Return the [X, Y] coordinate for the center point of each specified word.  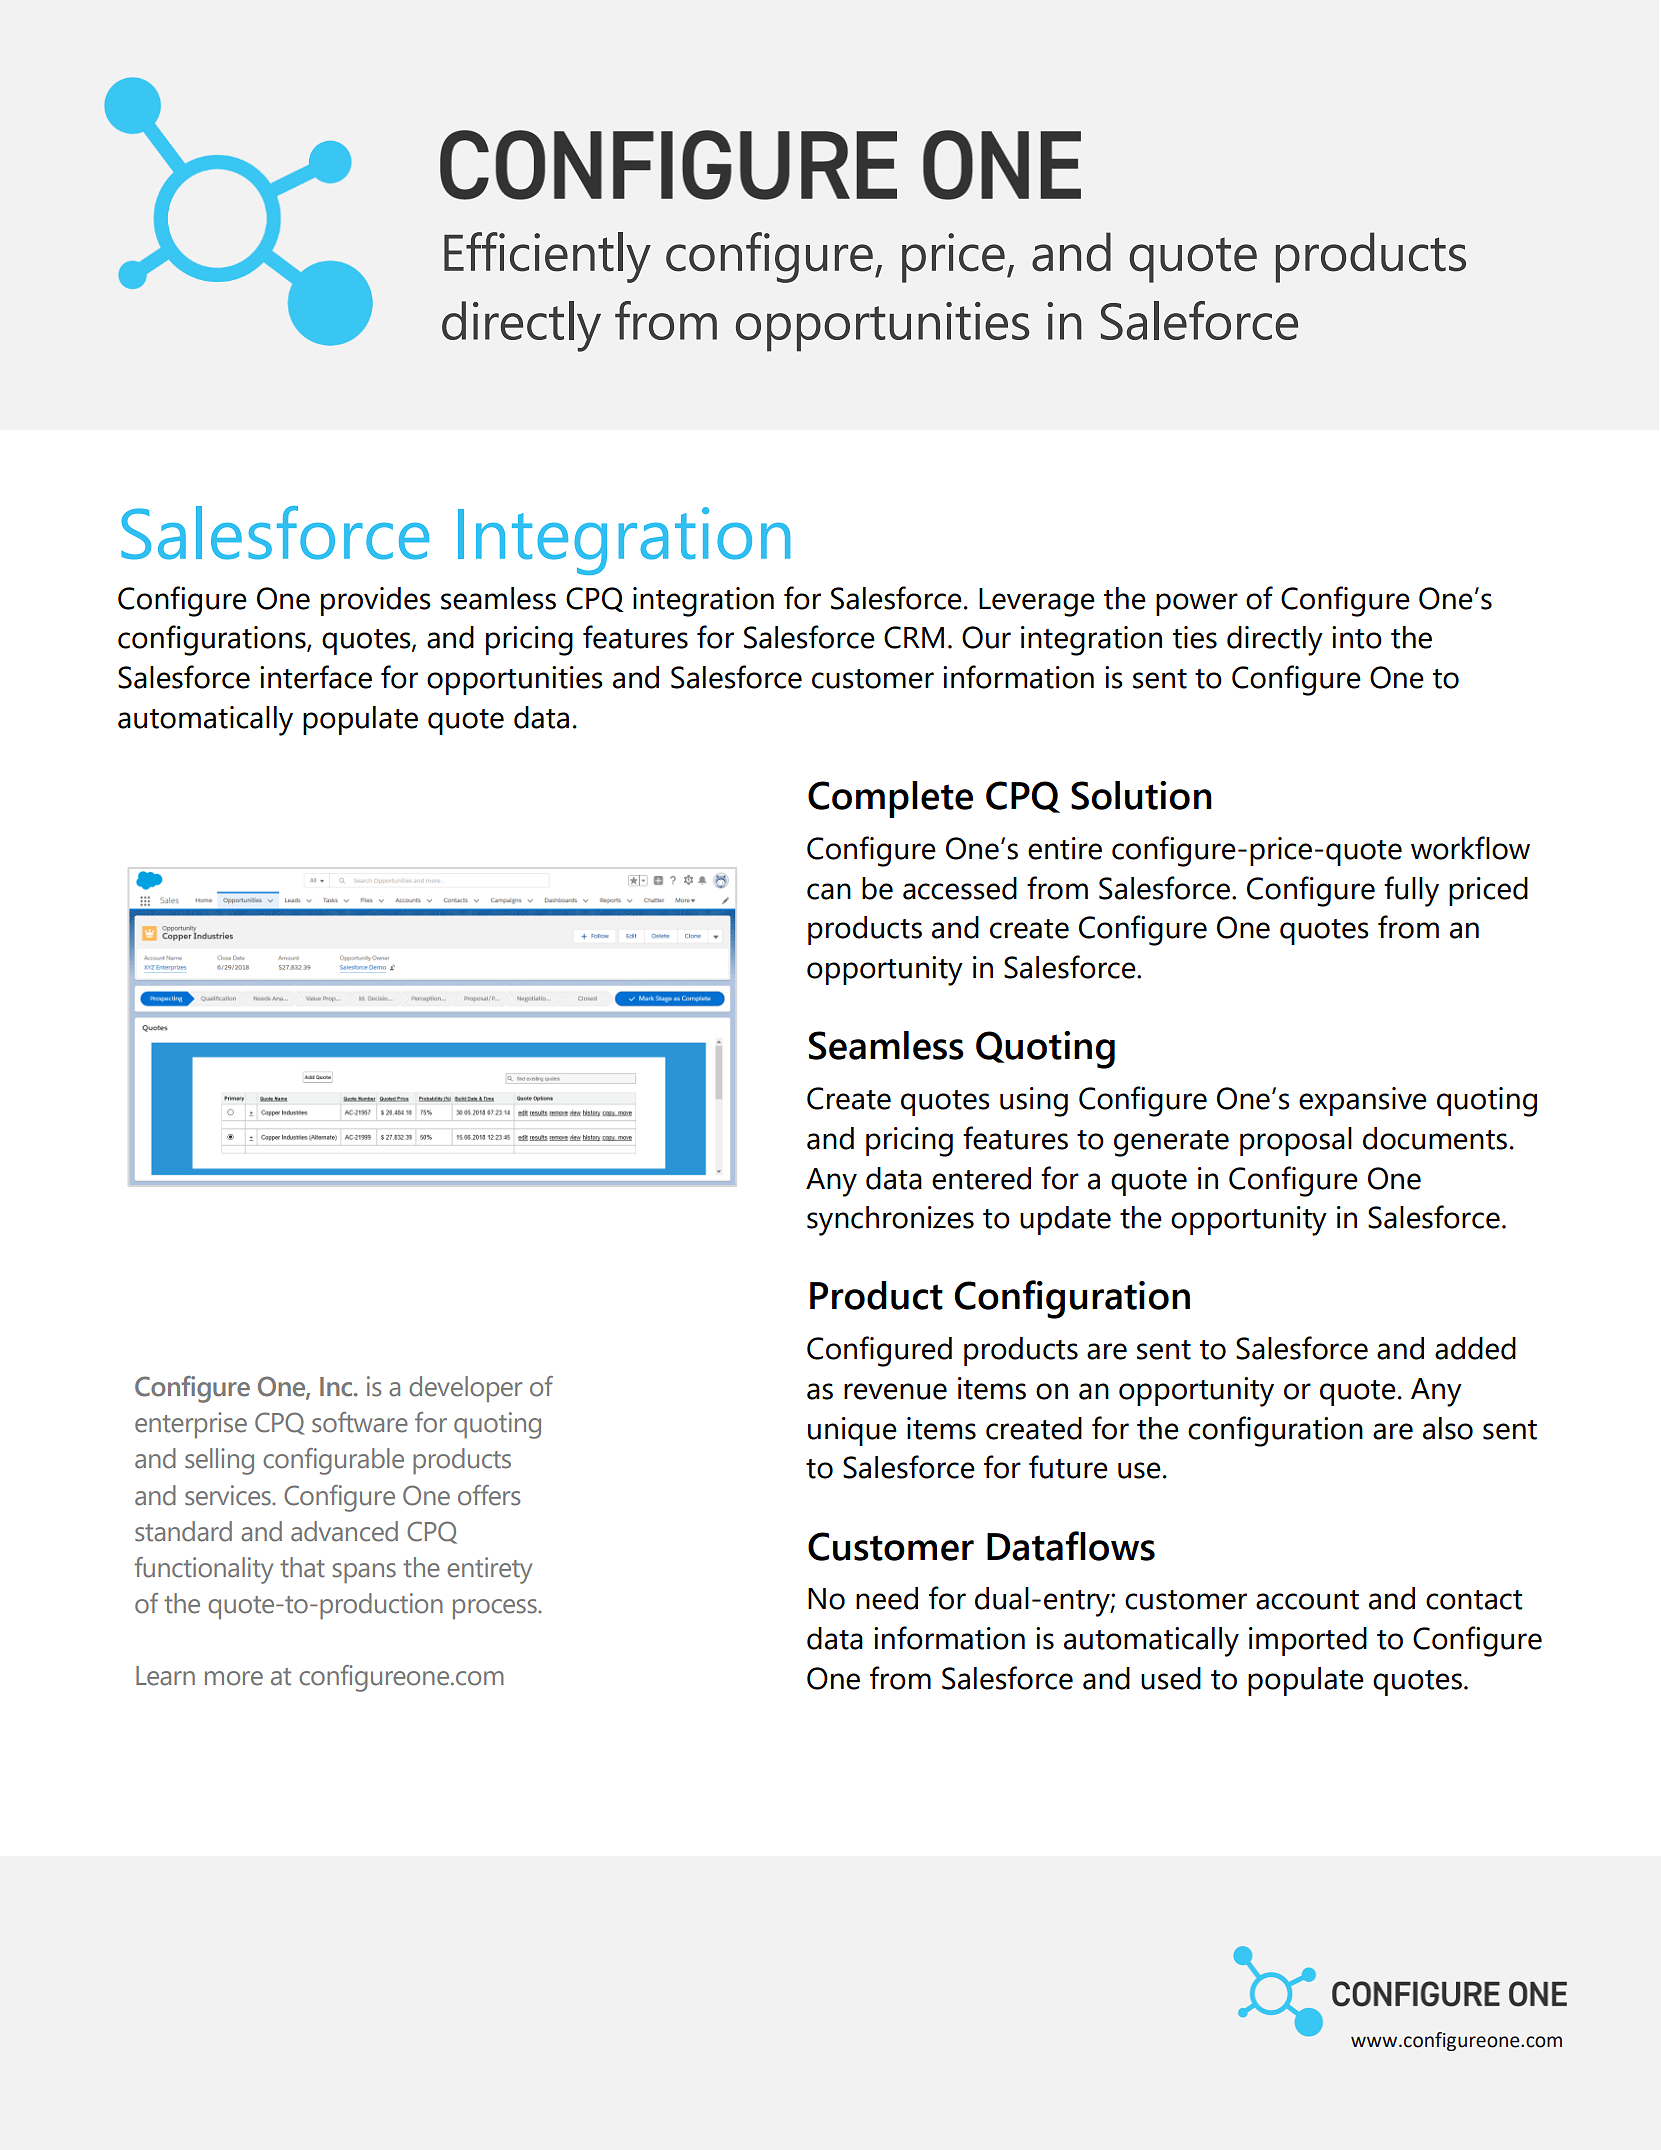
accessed [960, 888]
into [1357, 637]
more [234, 1678]
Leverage [1037, 602]
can [829, 891]
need [887, 1598]
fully [1411, 891]
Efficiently [547, 257]
